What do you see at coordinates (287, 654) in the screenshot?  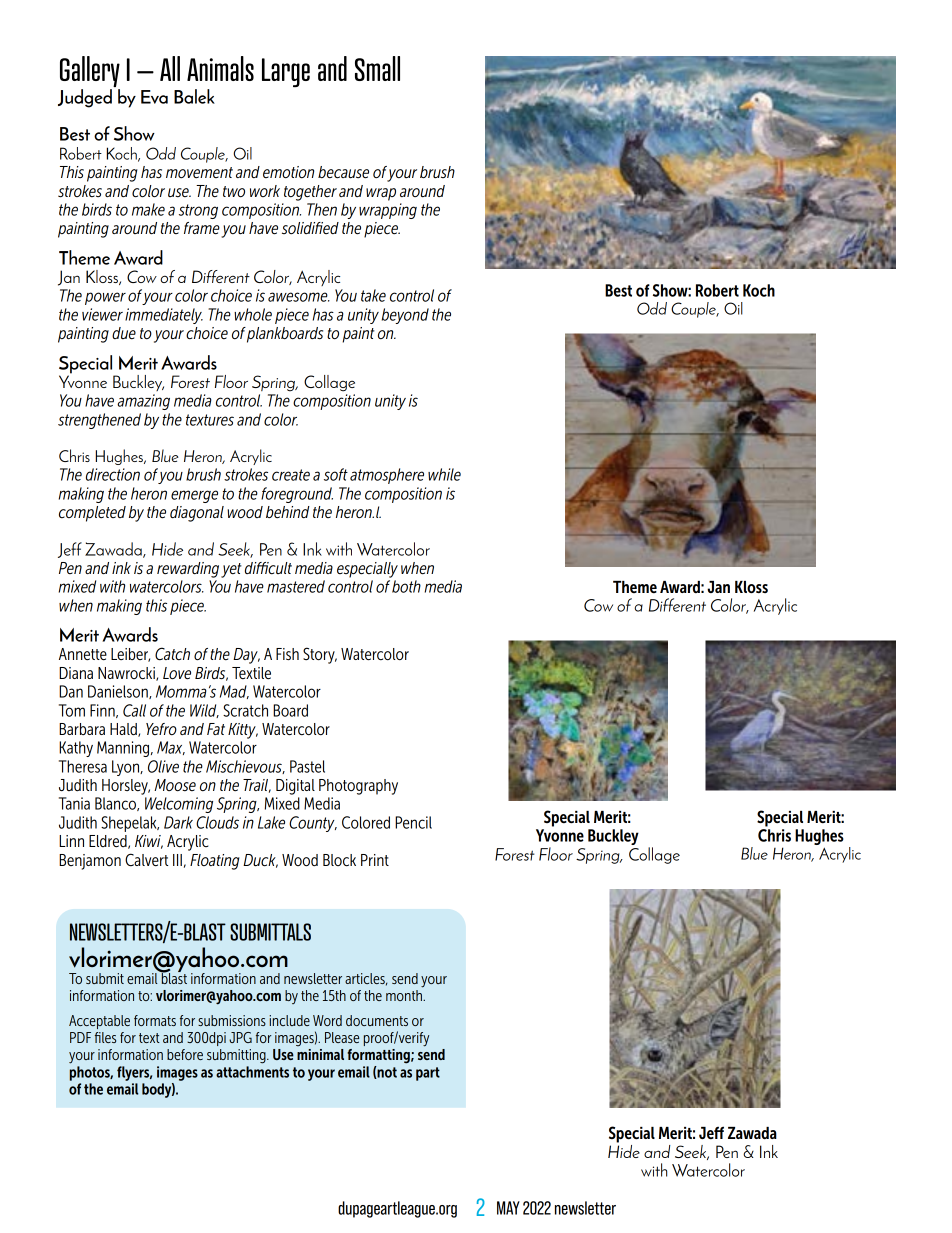 I see `Fish` at bounding box center [287, 654].
